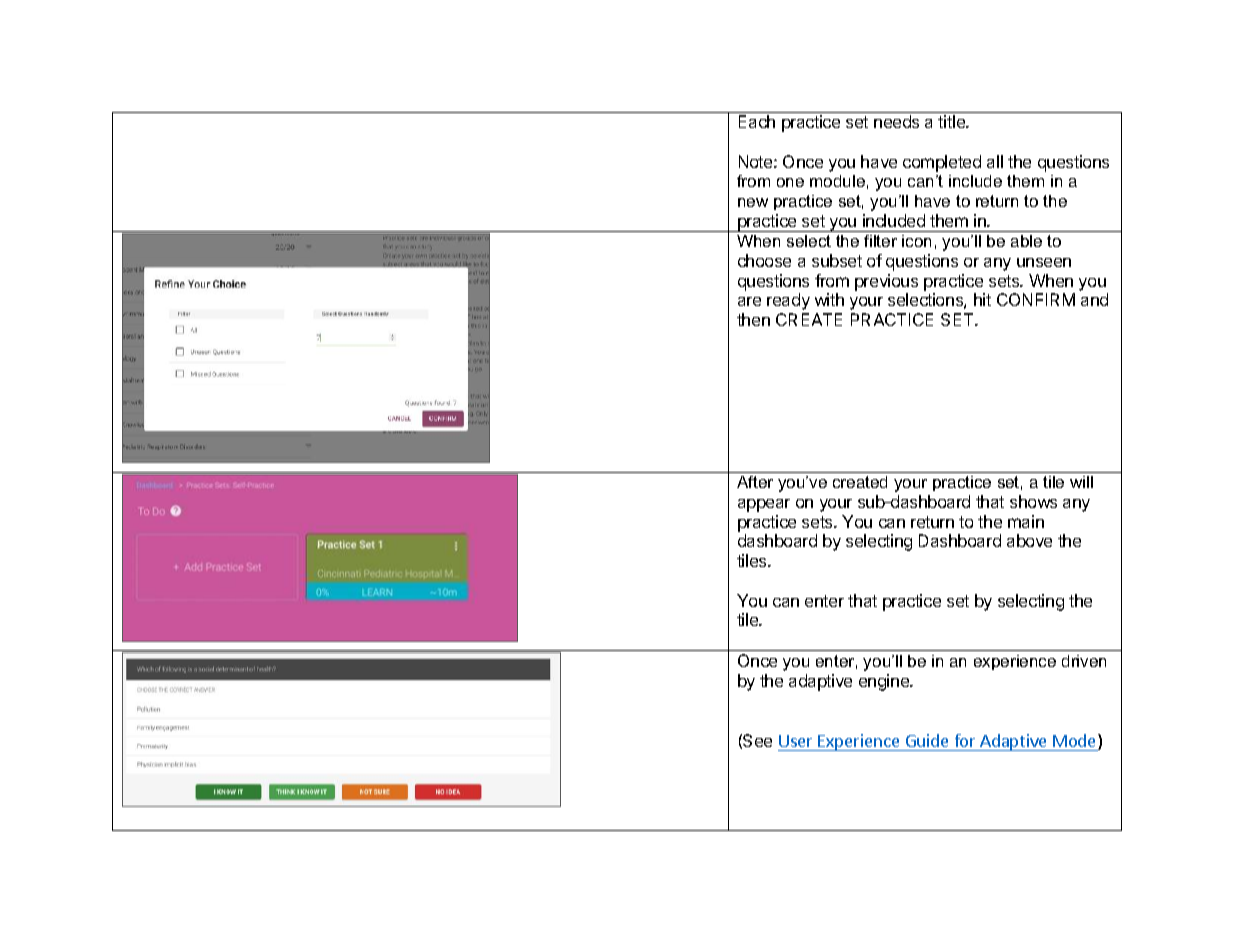  I want to click on Guide, so click(927, 740).
